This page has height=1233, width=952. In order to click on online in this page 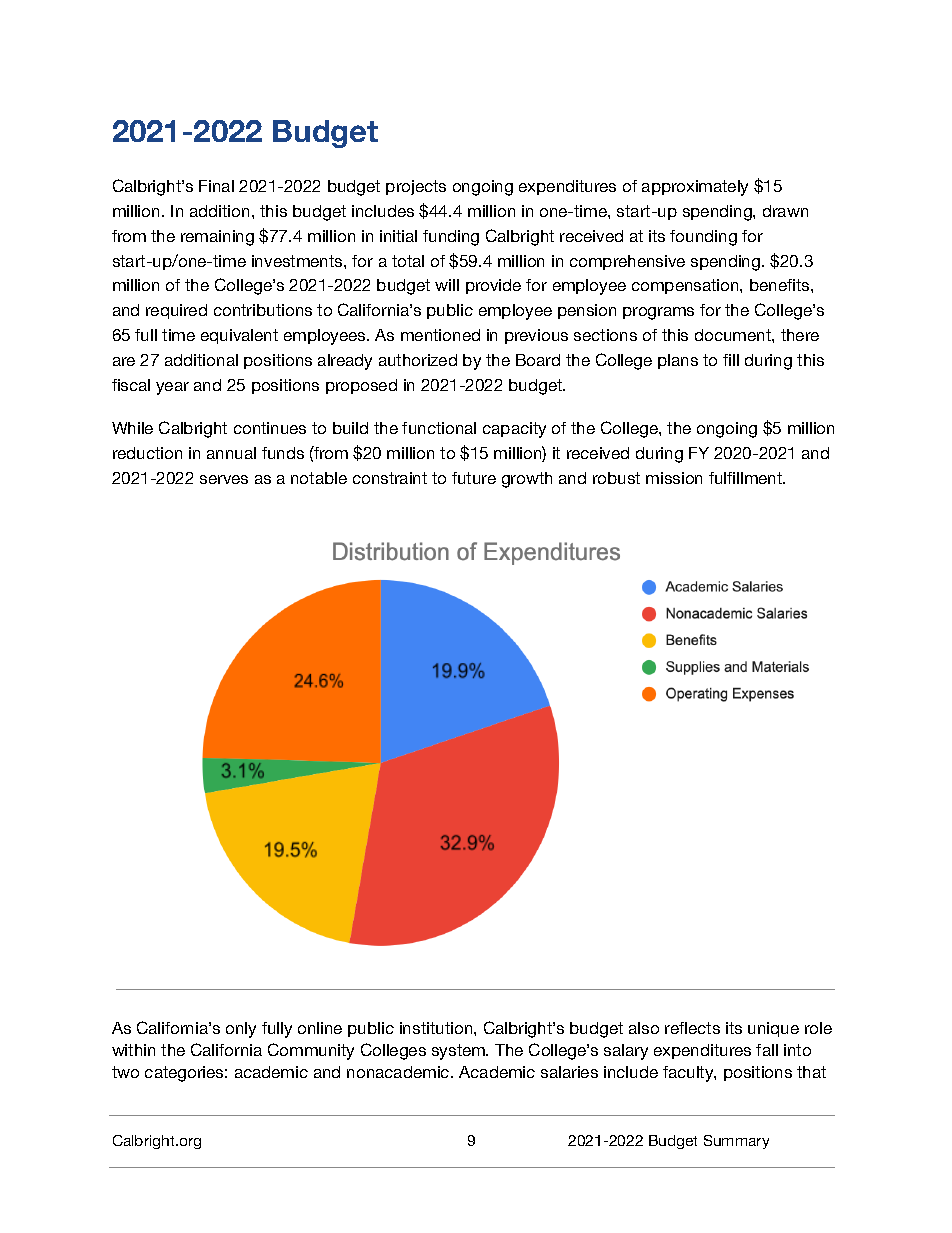, I will do `click(320, 1028)`.
